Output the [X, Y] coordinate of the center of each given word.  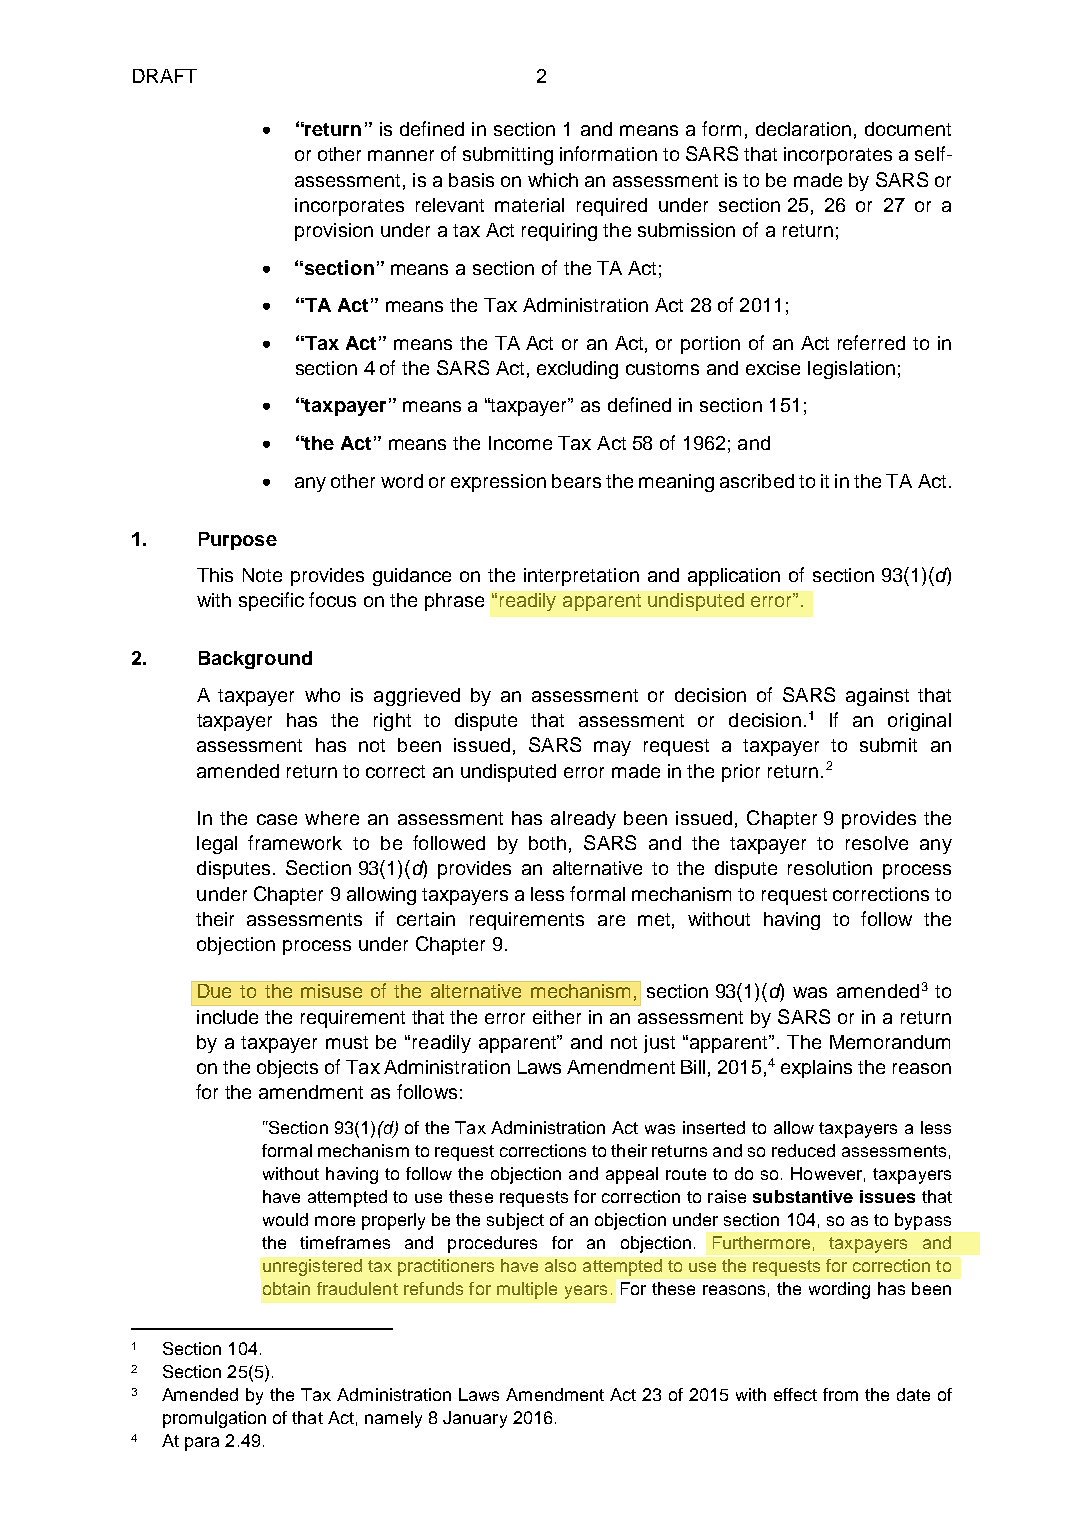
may [612, 748]
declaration [803, 129]
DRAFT [165, 76]
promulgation [214, 1419]
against [877, 697]
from [840, 1394]
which [553, 180]
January [475, 1419]
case [277, 819]
